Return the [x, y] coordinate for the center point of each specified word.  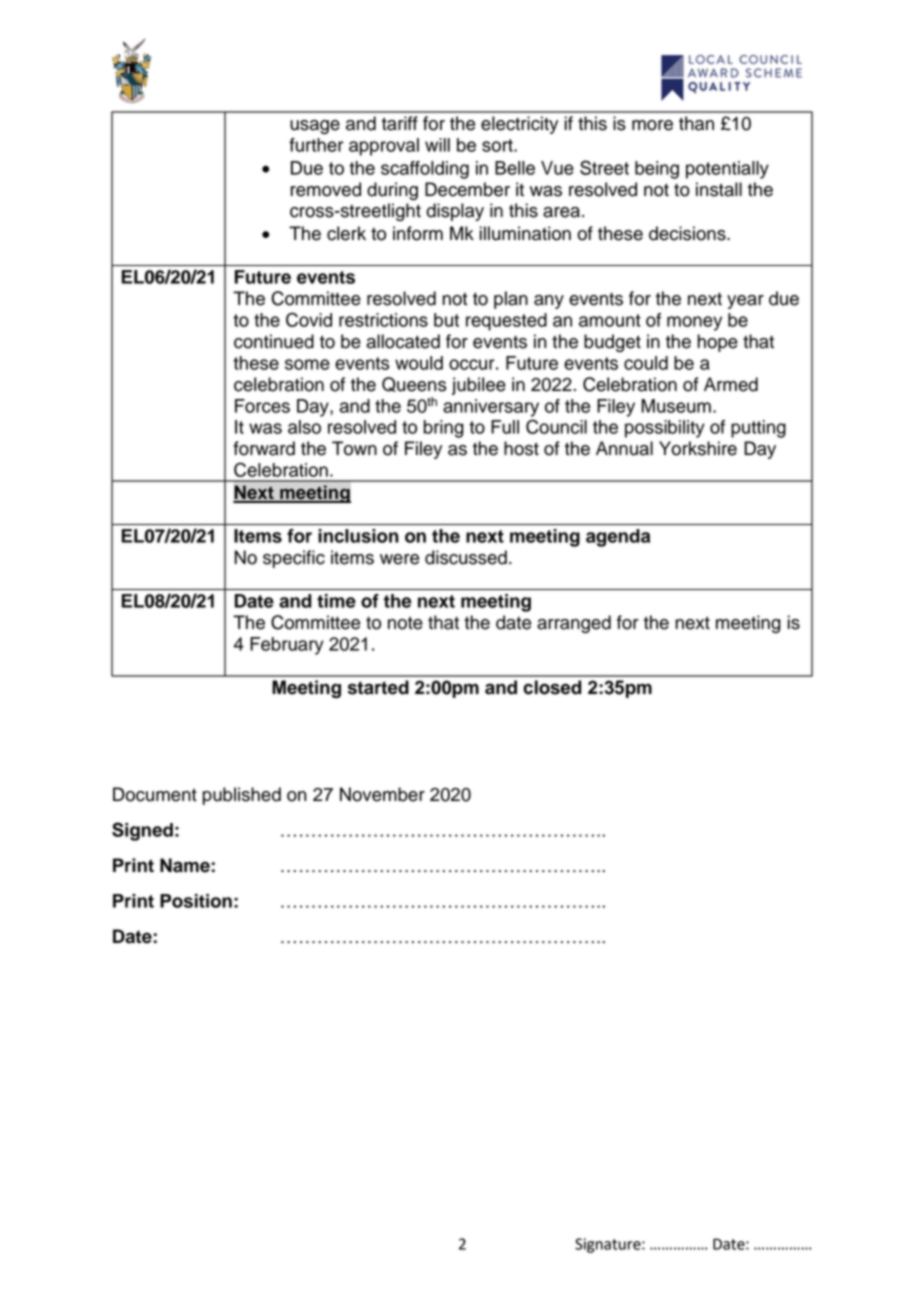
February [287, 646]
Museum [676, 406]
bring [444, 429]
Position [196, 901]
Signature [609, 1245]
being [657, 170]
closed [552, 687]
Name [186, 865]
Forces [262, 406]
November [382, 794]
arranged [574, 624]
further [316, 145]
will [437, 145]
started [378, 687]
